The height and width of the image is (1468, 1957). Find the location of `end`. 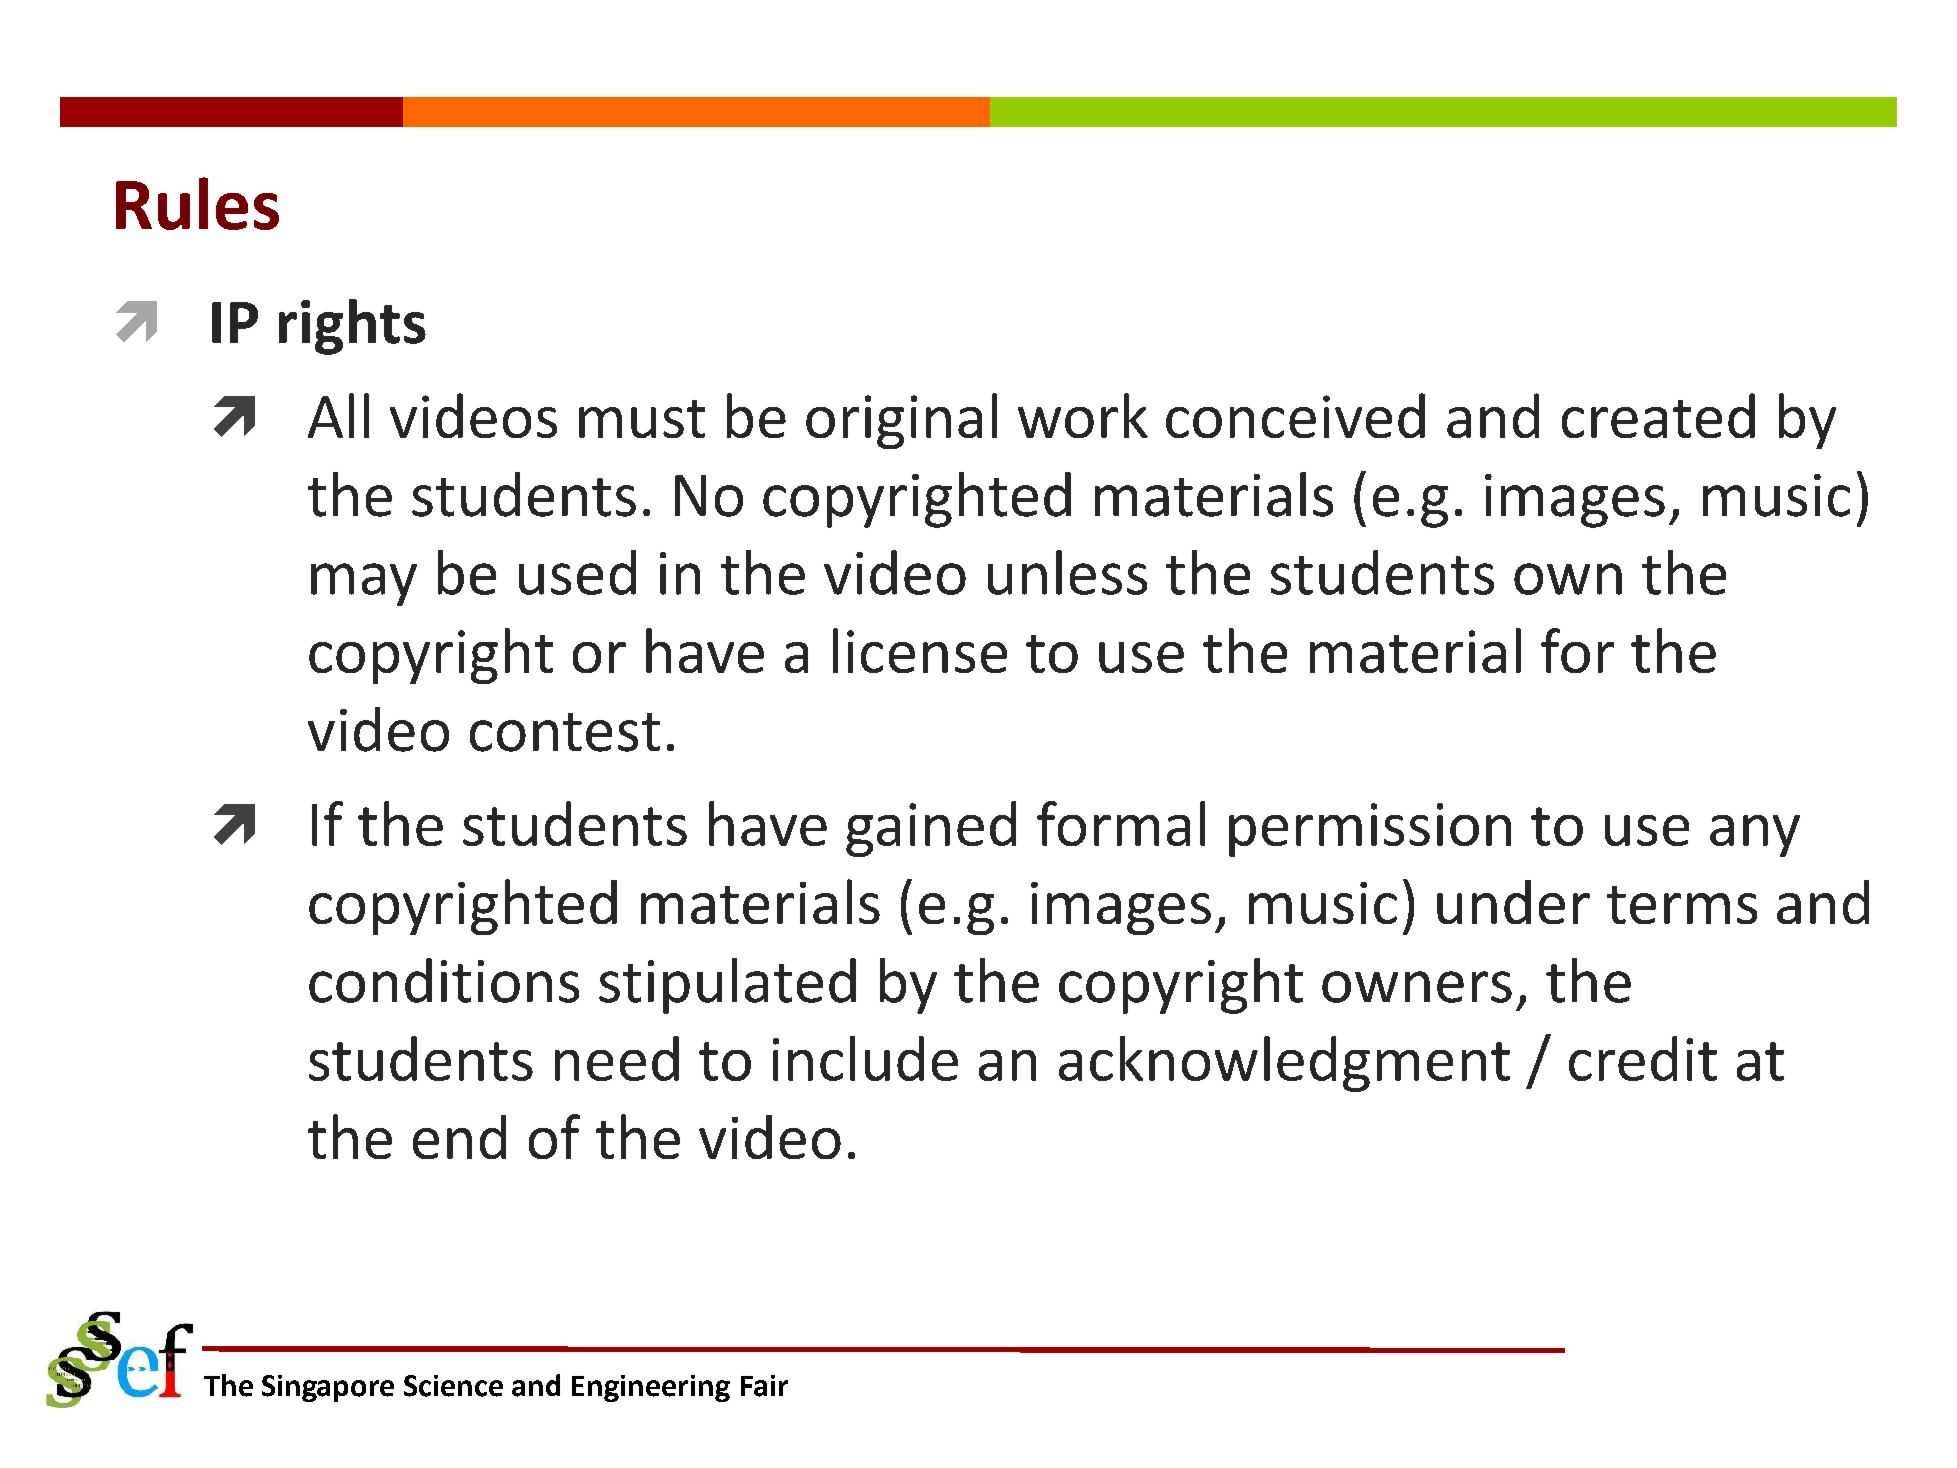

end is located at coordinates (459, 1137).
